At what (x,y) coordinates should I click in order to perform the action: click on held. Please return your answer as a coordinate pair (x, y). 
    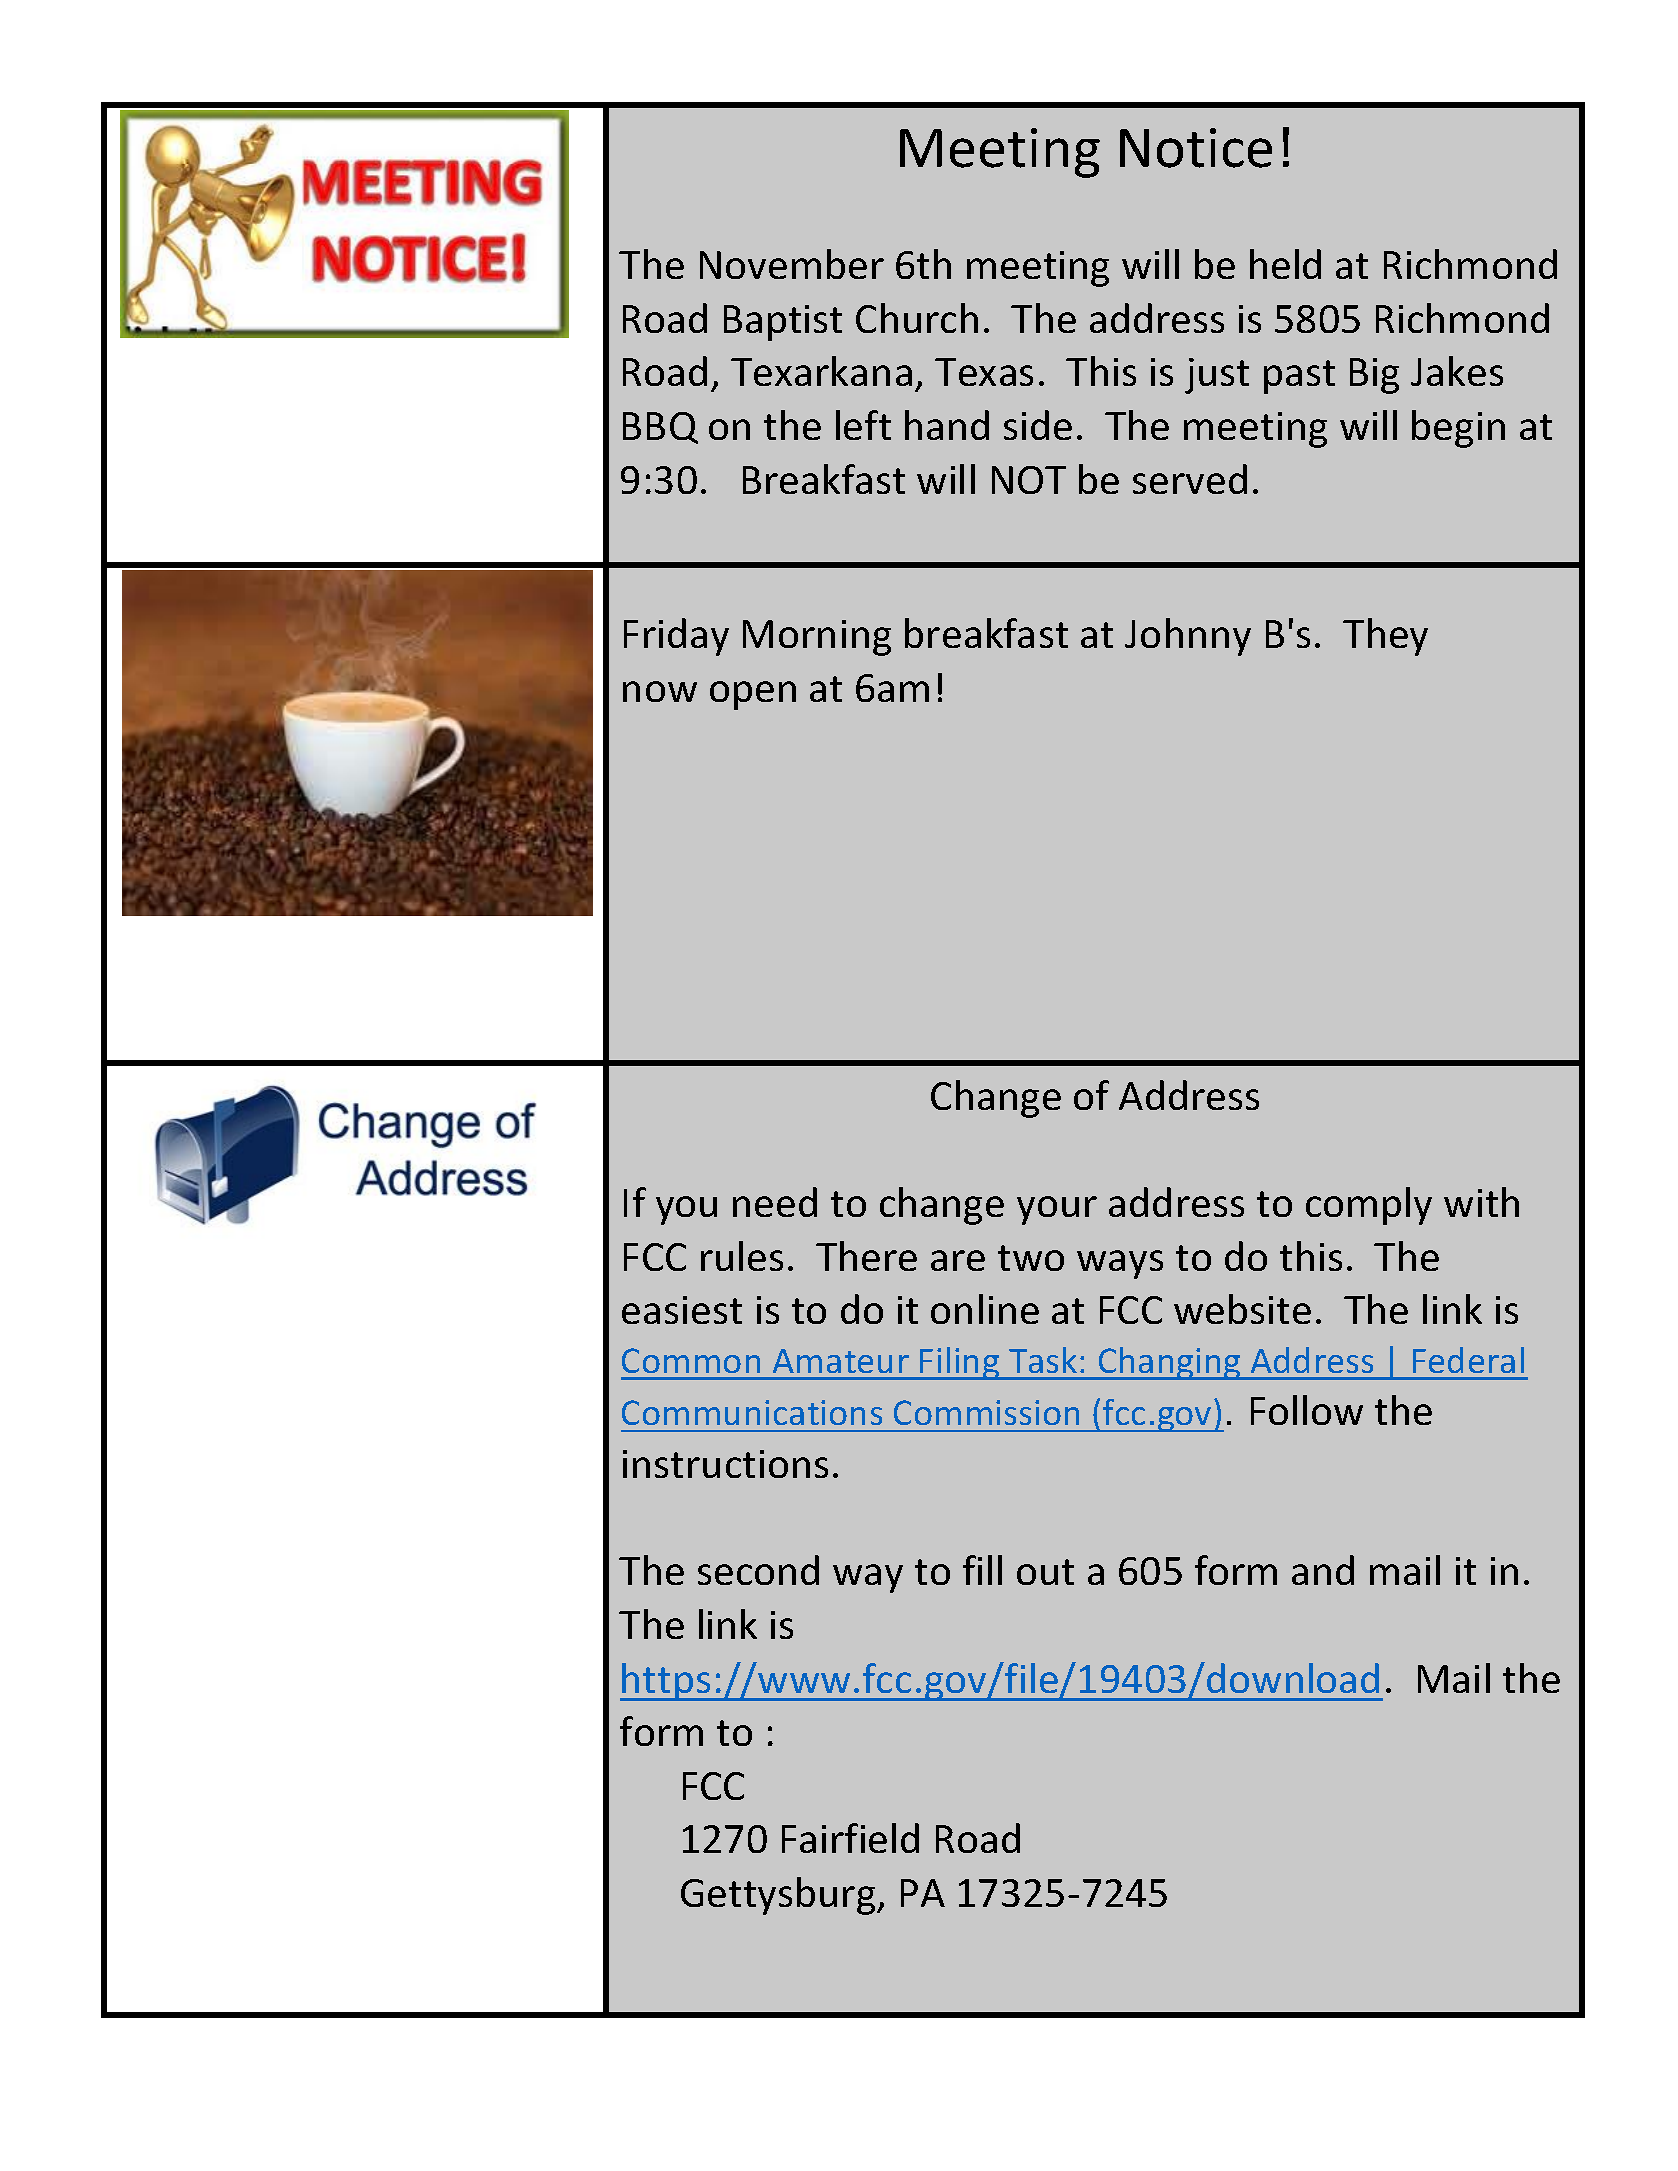
    Looking at the image, I should click on (1285, 264).
